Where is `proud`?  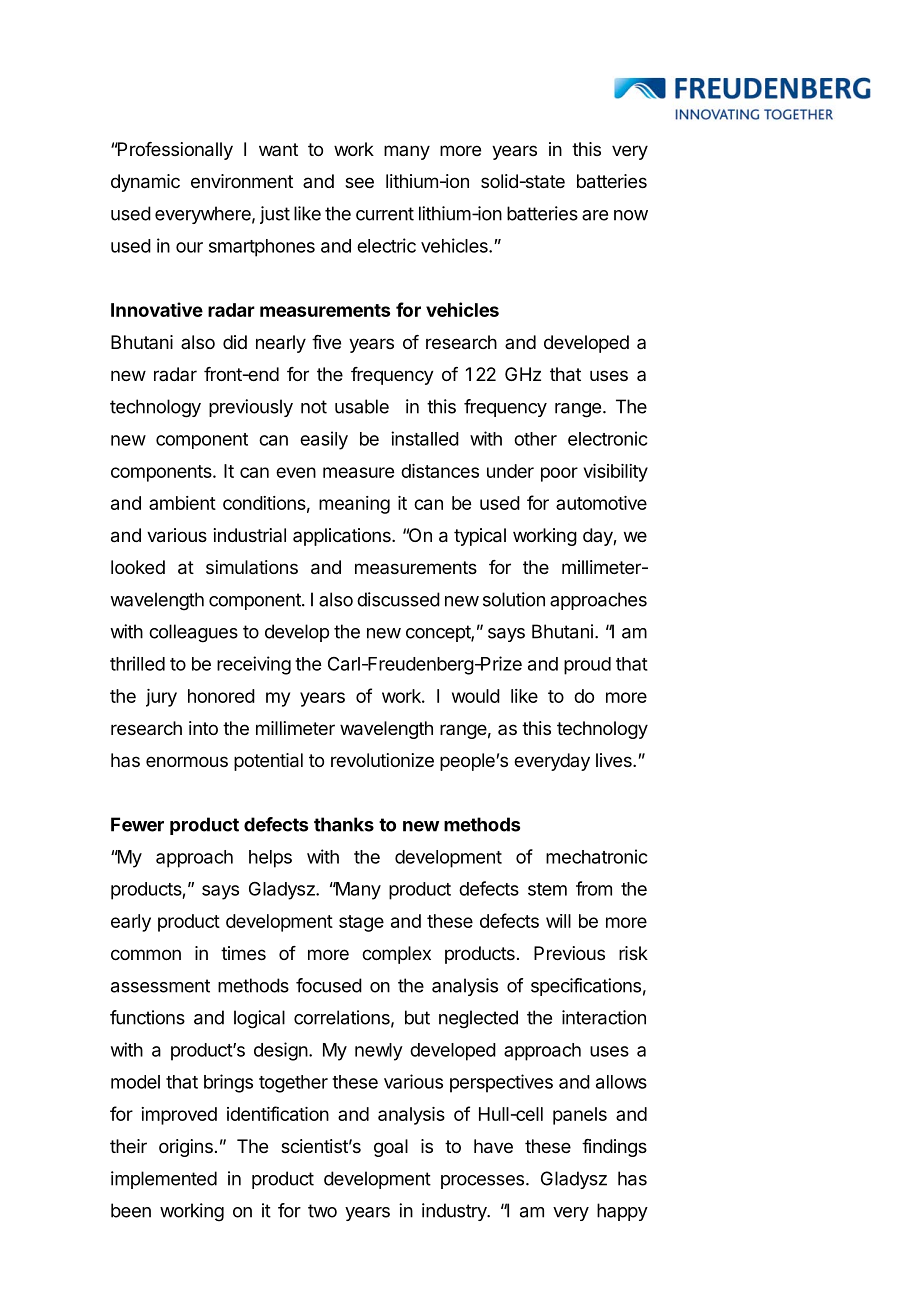 proud is located at coordinates (587, 666).
